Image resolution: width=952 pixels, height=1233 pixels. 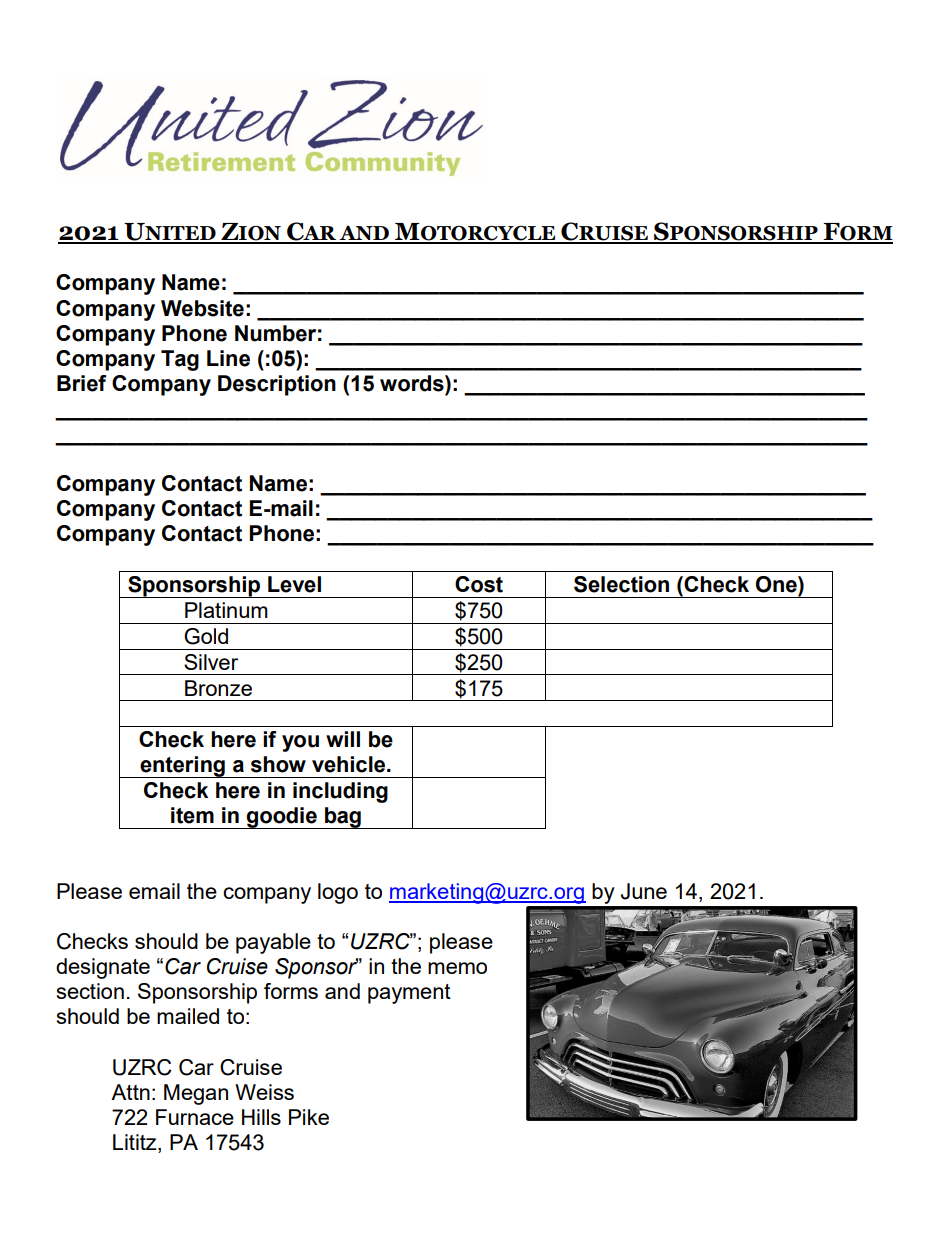 I want to click on Pike, so click(x=309, y=1117).
